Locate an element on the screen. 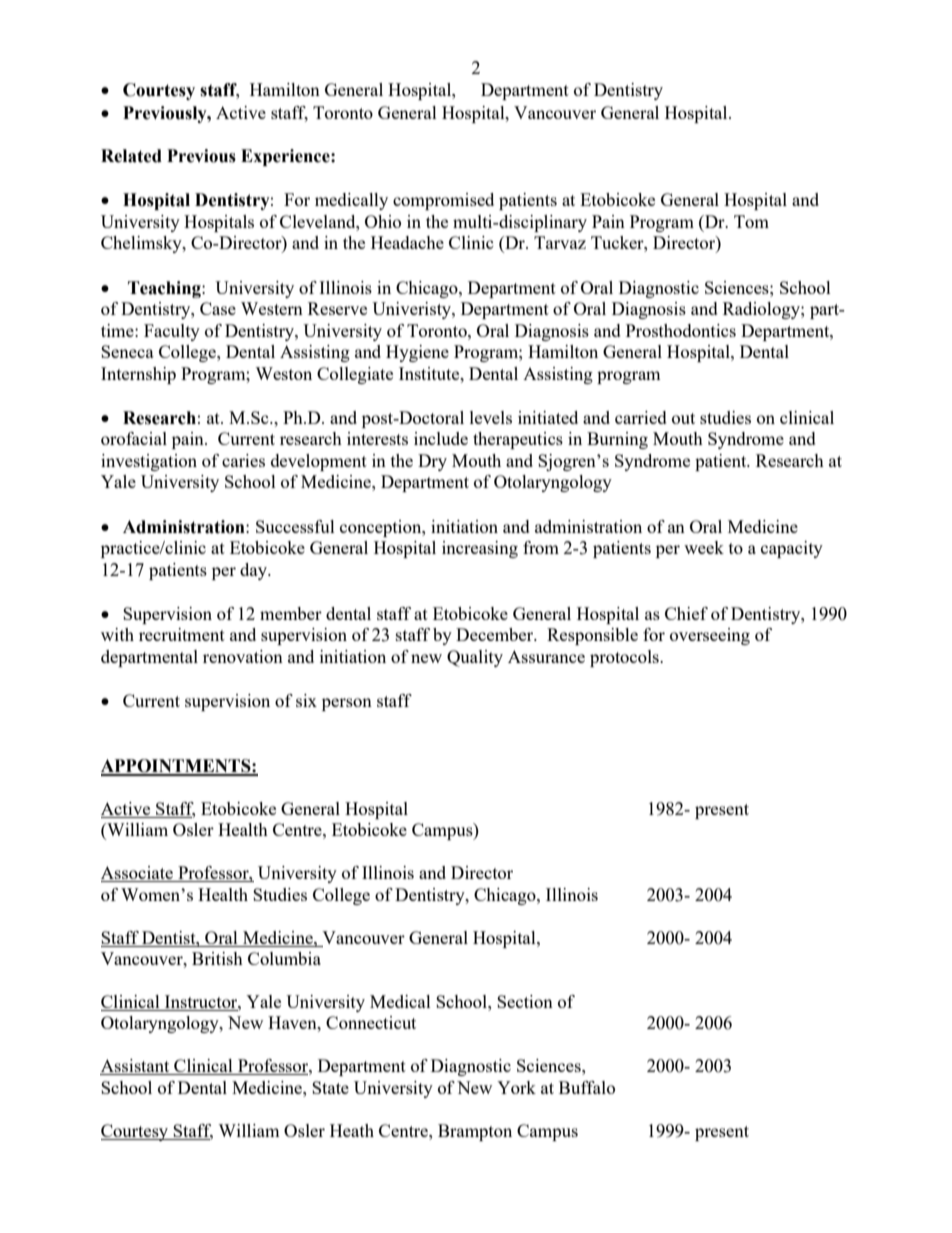  Related is located at coordinates (131, 156).
